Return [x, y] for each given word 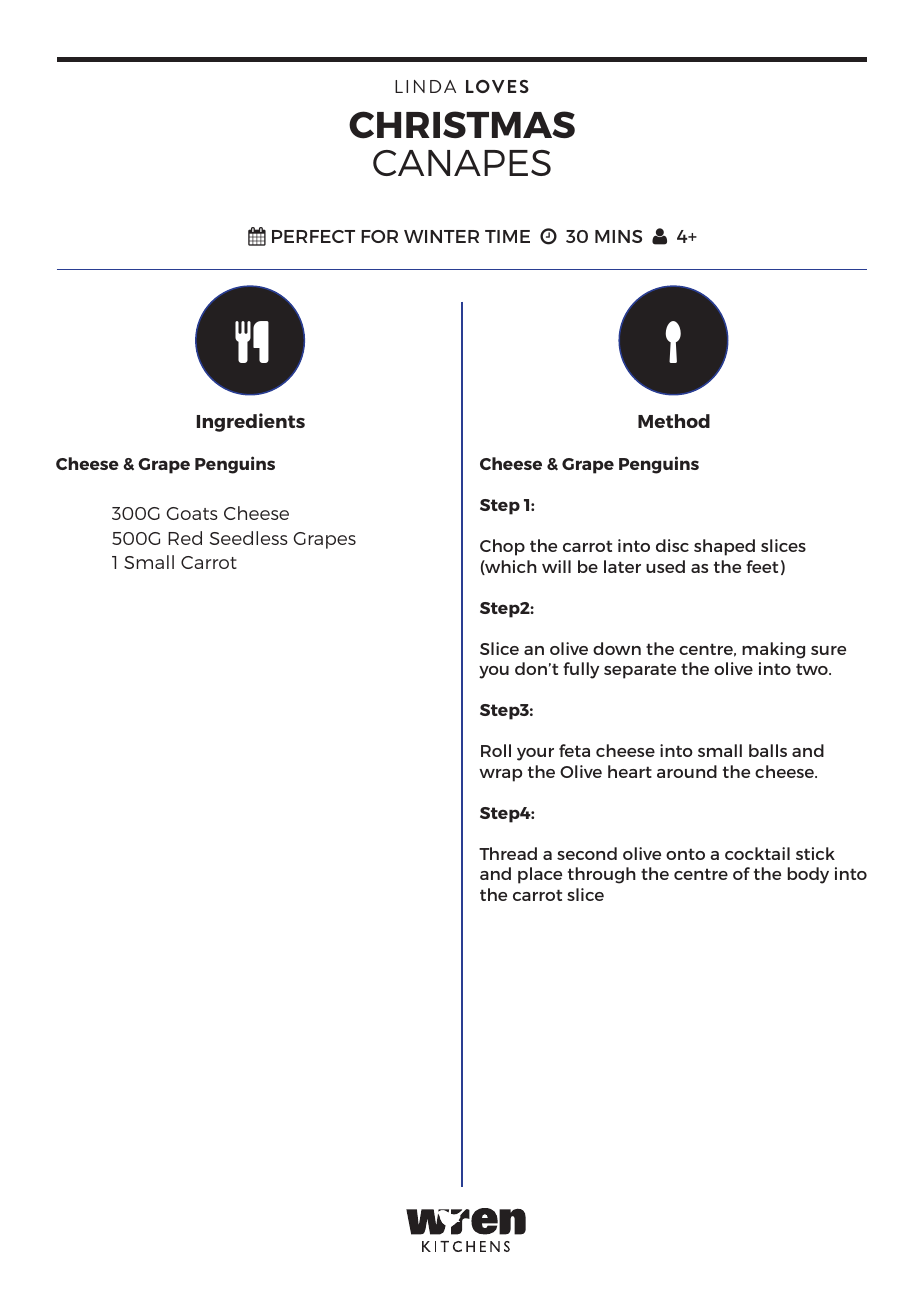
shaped [724, 547]
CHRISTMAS [462, 125]
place [540, 875]
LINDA [425, 86]
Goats [192, 513]
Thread [508, 853]
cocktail [757, 853]
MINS [618, 236]
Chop [502, 547]
